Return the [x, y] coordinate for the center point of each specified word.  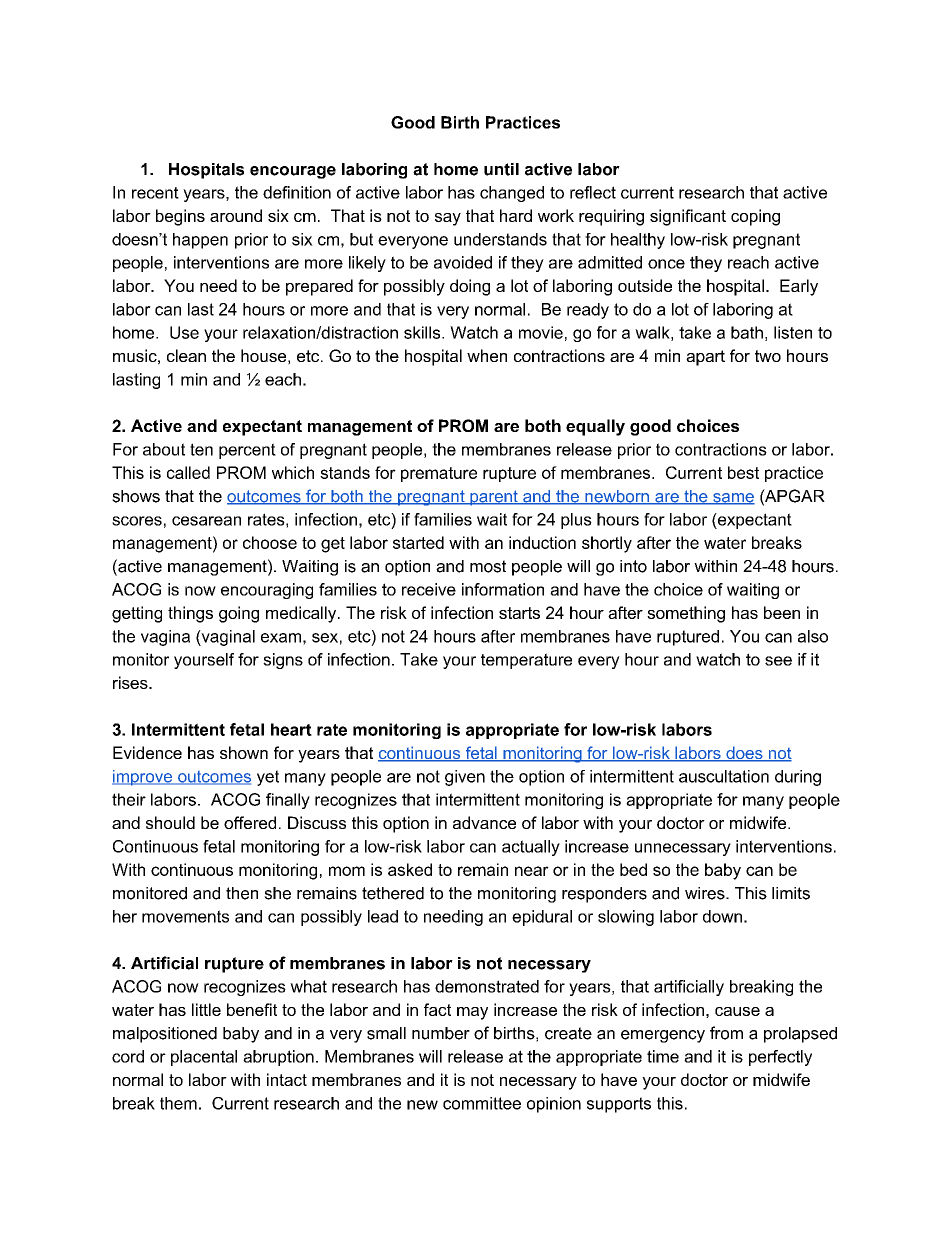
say [448, 219]
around [236, 215]
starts [519, 613]
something [686, 614]
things [190, 614]
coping [755, 217]
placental [204, 1058]
